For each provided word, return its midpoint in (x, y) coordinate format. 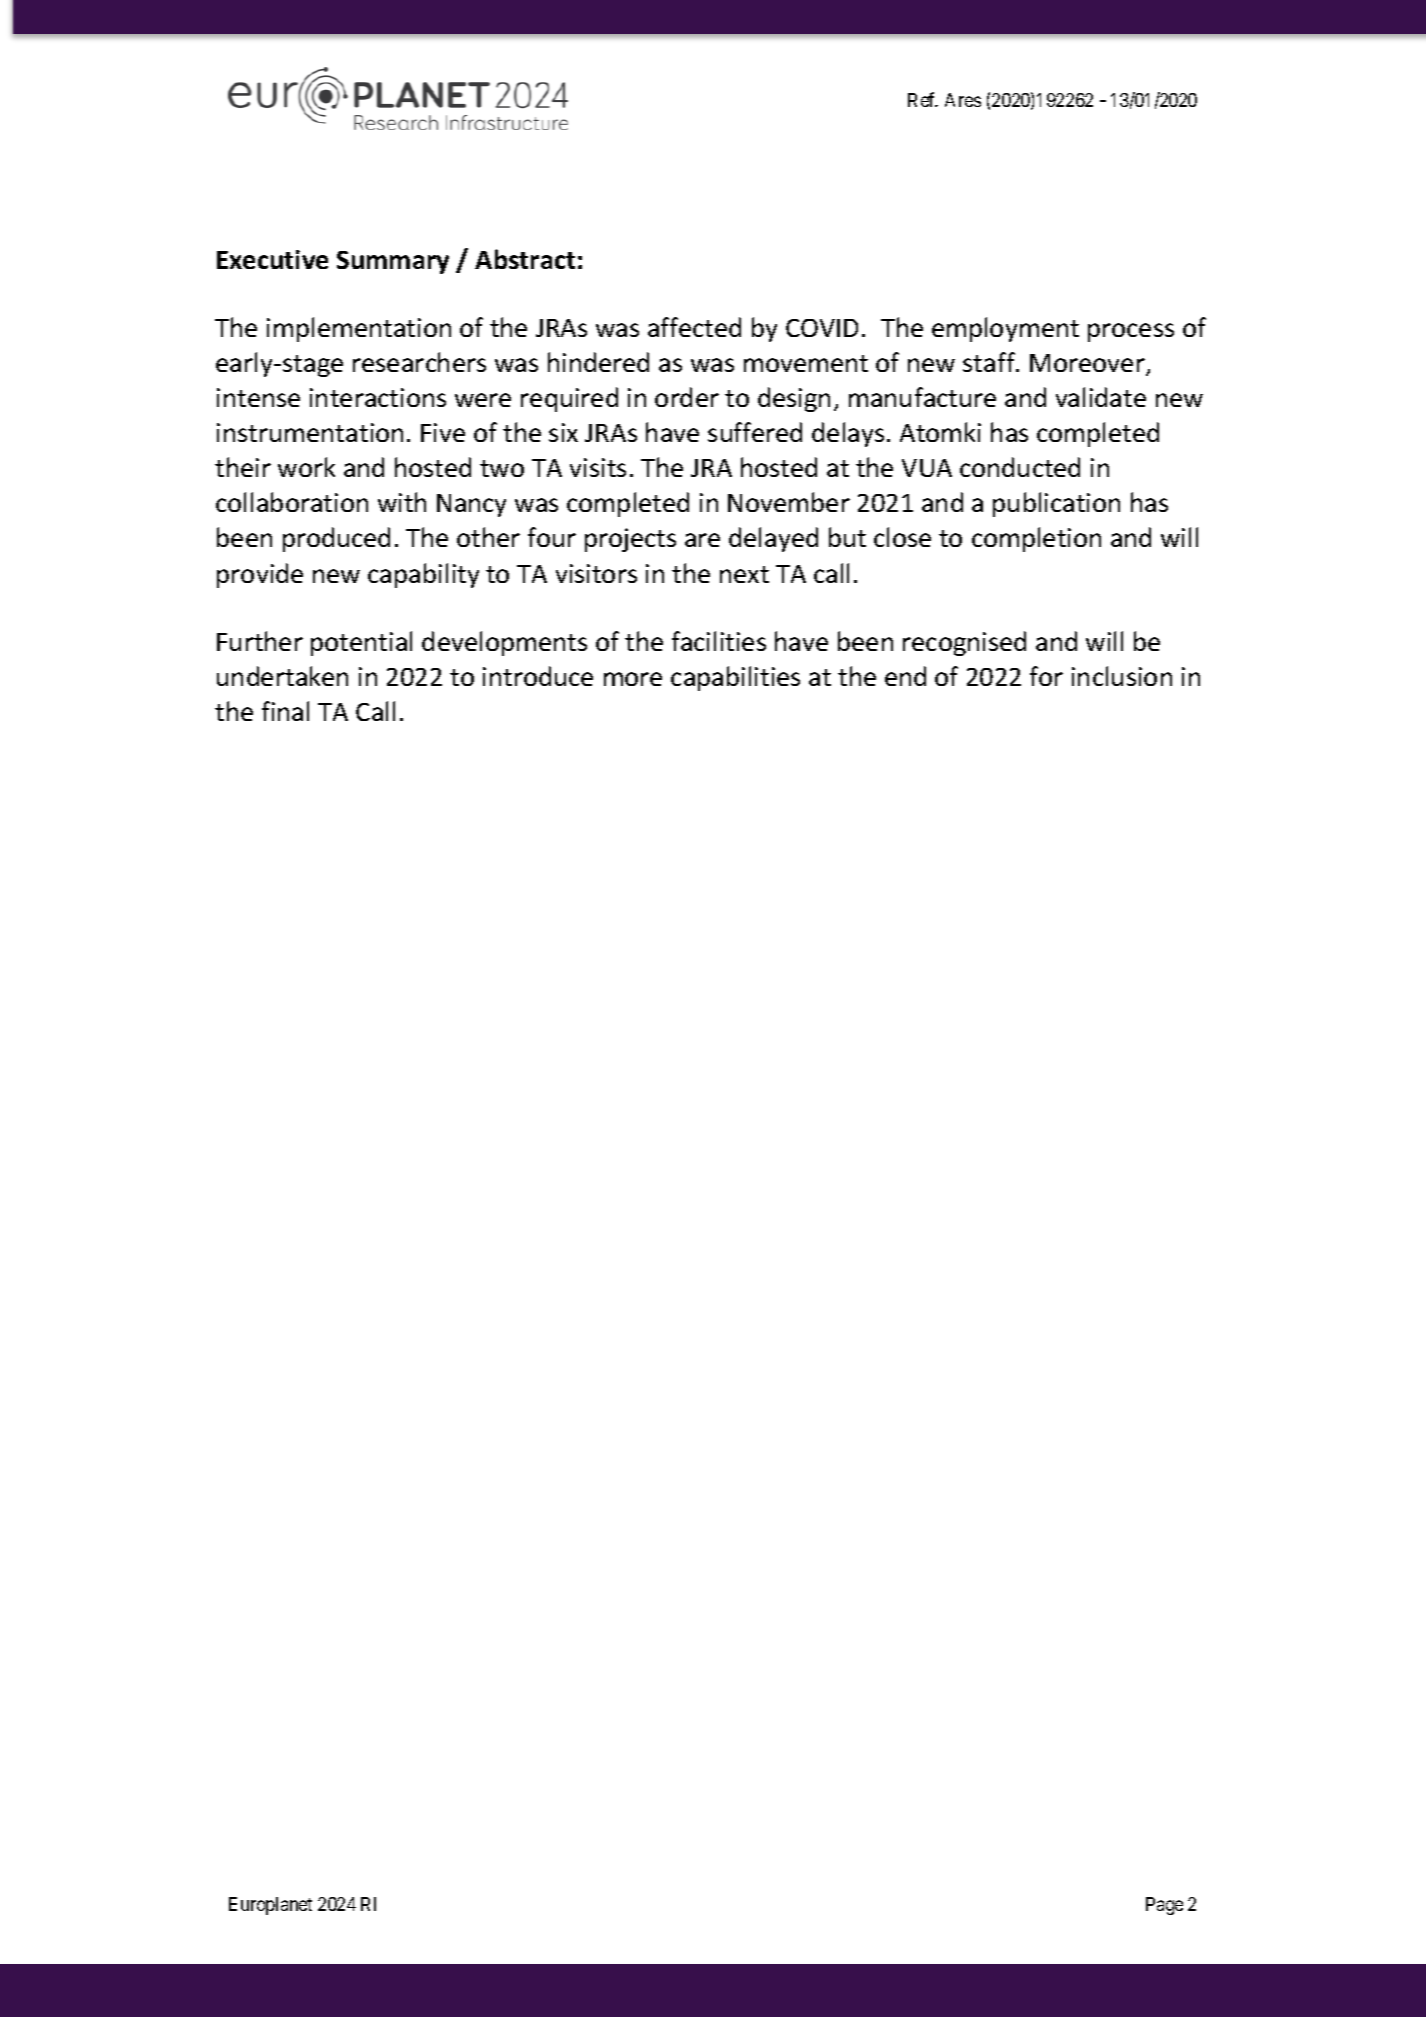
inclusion (1122, 676)
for (1046, 676)
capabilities (735, 678)
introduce (538, 676)
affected (694, 327)
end (905, 676)
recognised (964, 643)
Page (1164, 1906)
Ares (963, 100)
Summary (393, 262)
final (285, 711)
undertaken (282, 676)
